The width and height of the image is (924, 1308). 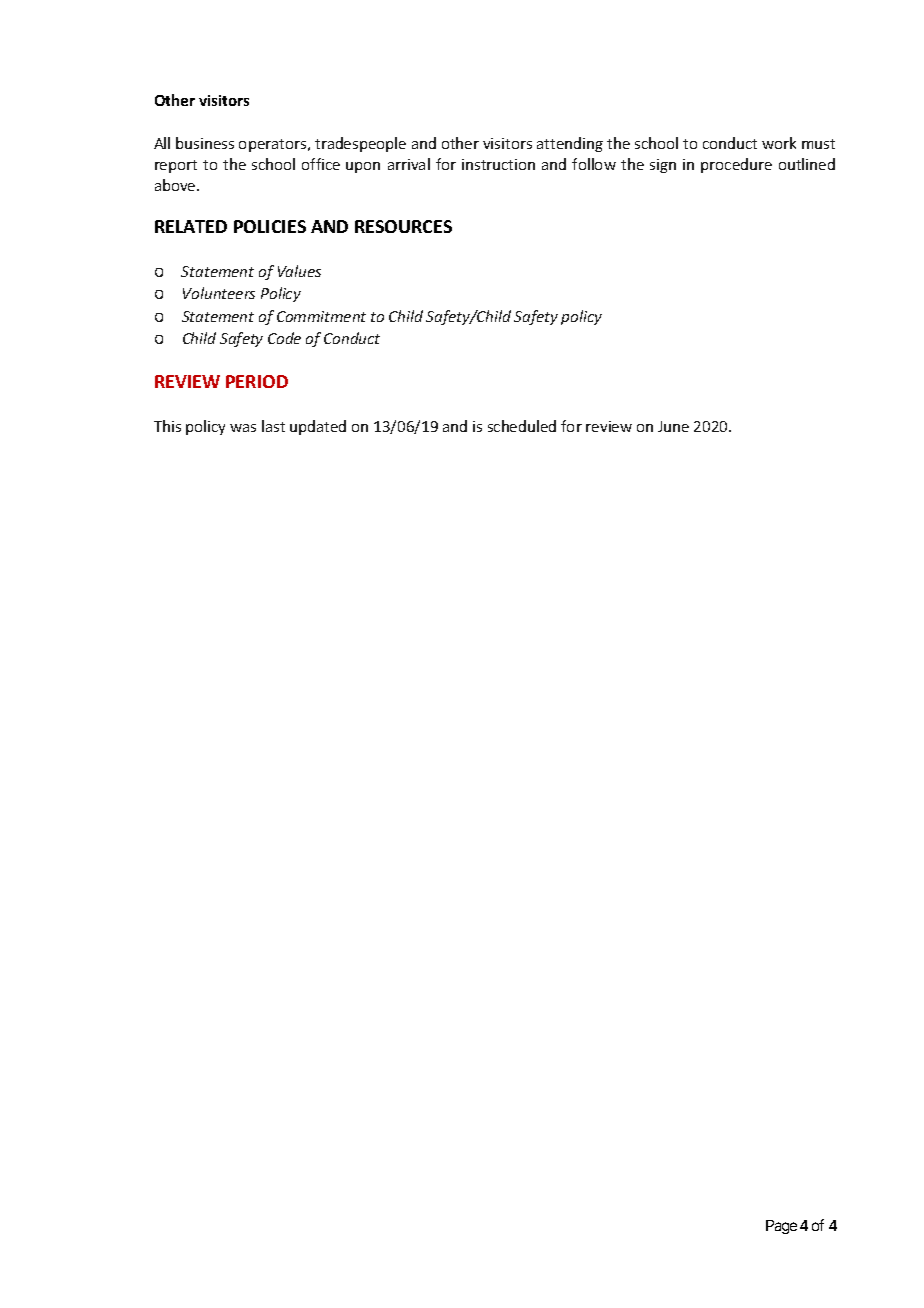 What do you see at coordinates (284, 338) in the image?
I see `Code` at bounding box center [284, 338].
